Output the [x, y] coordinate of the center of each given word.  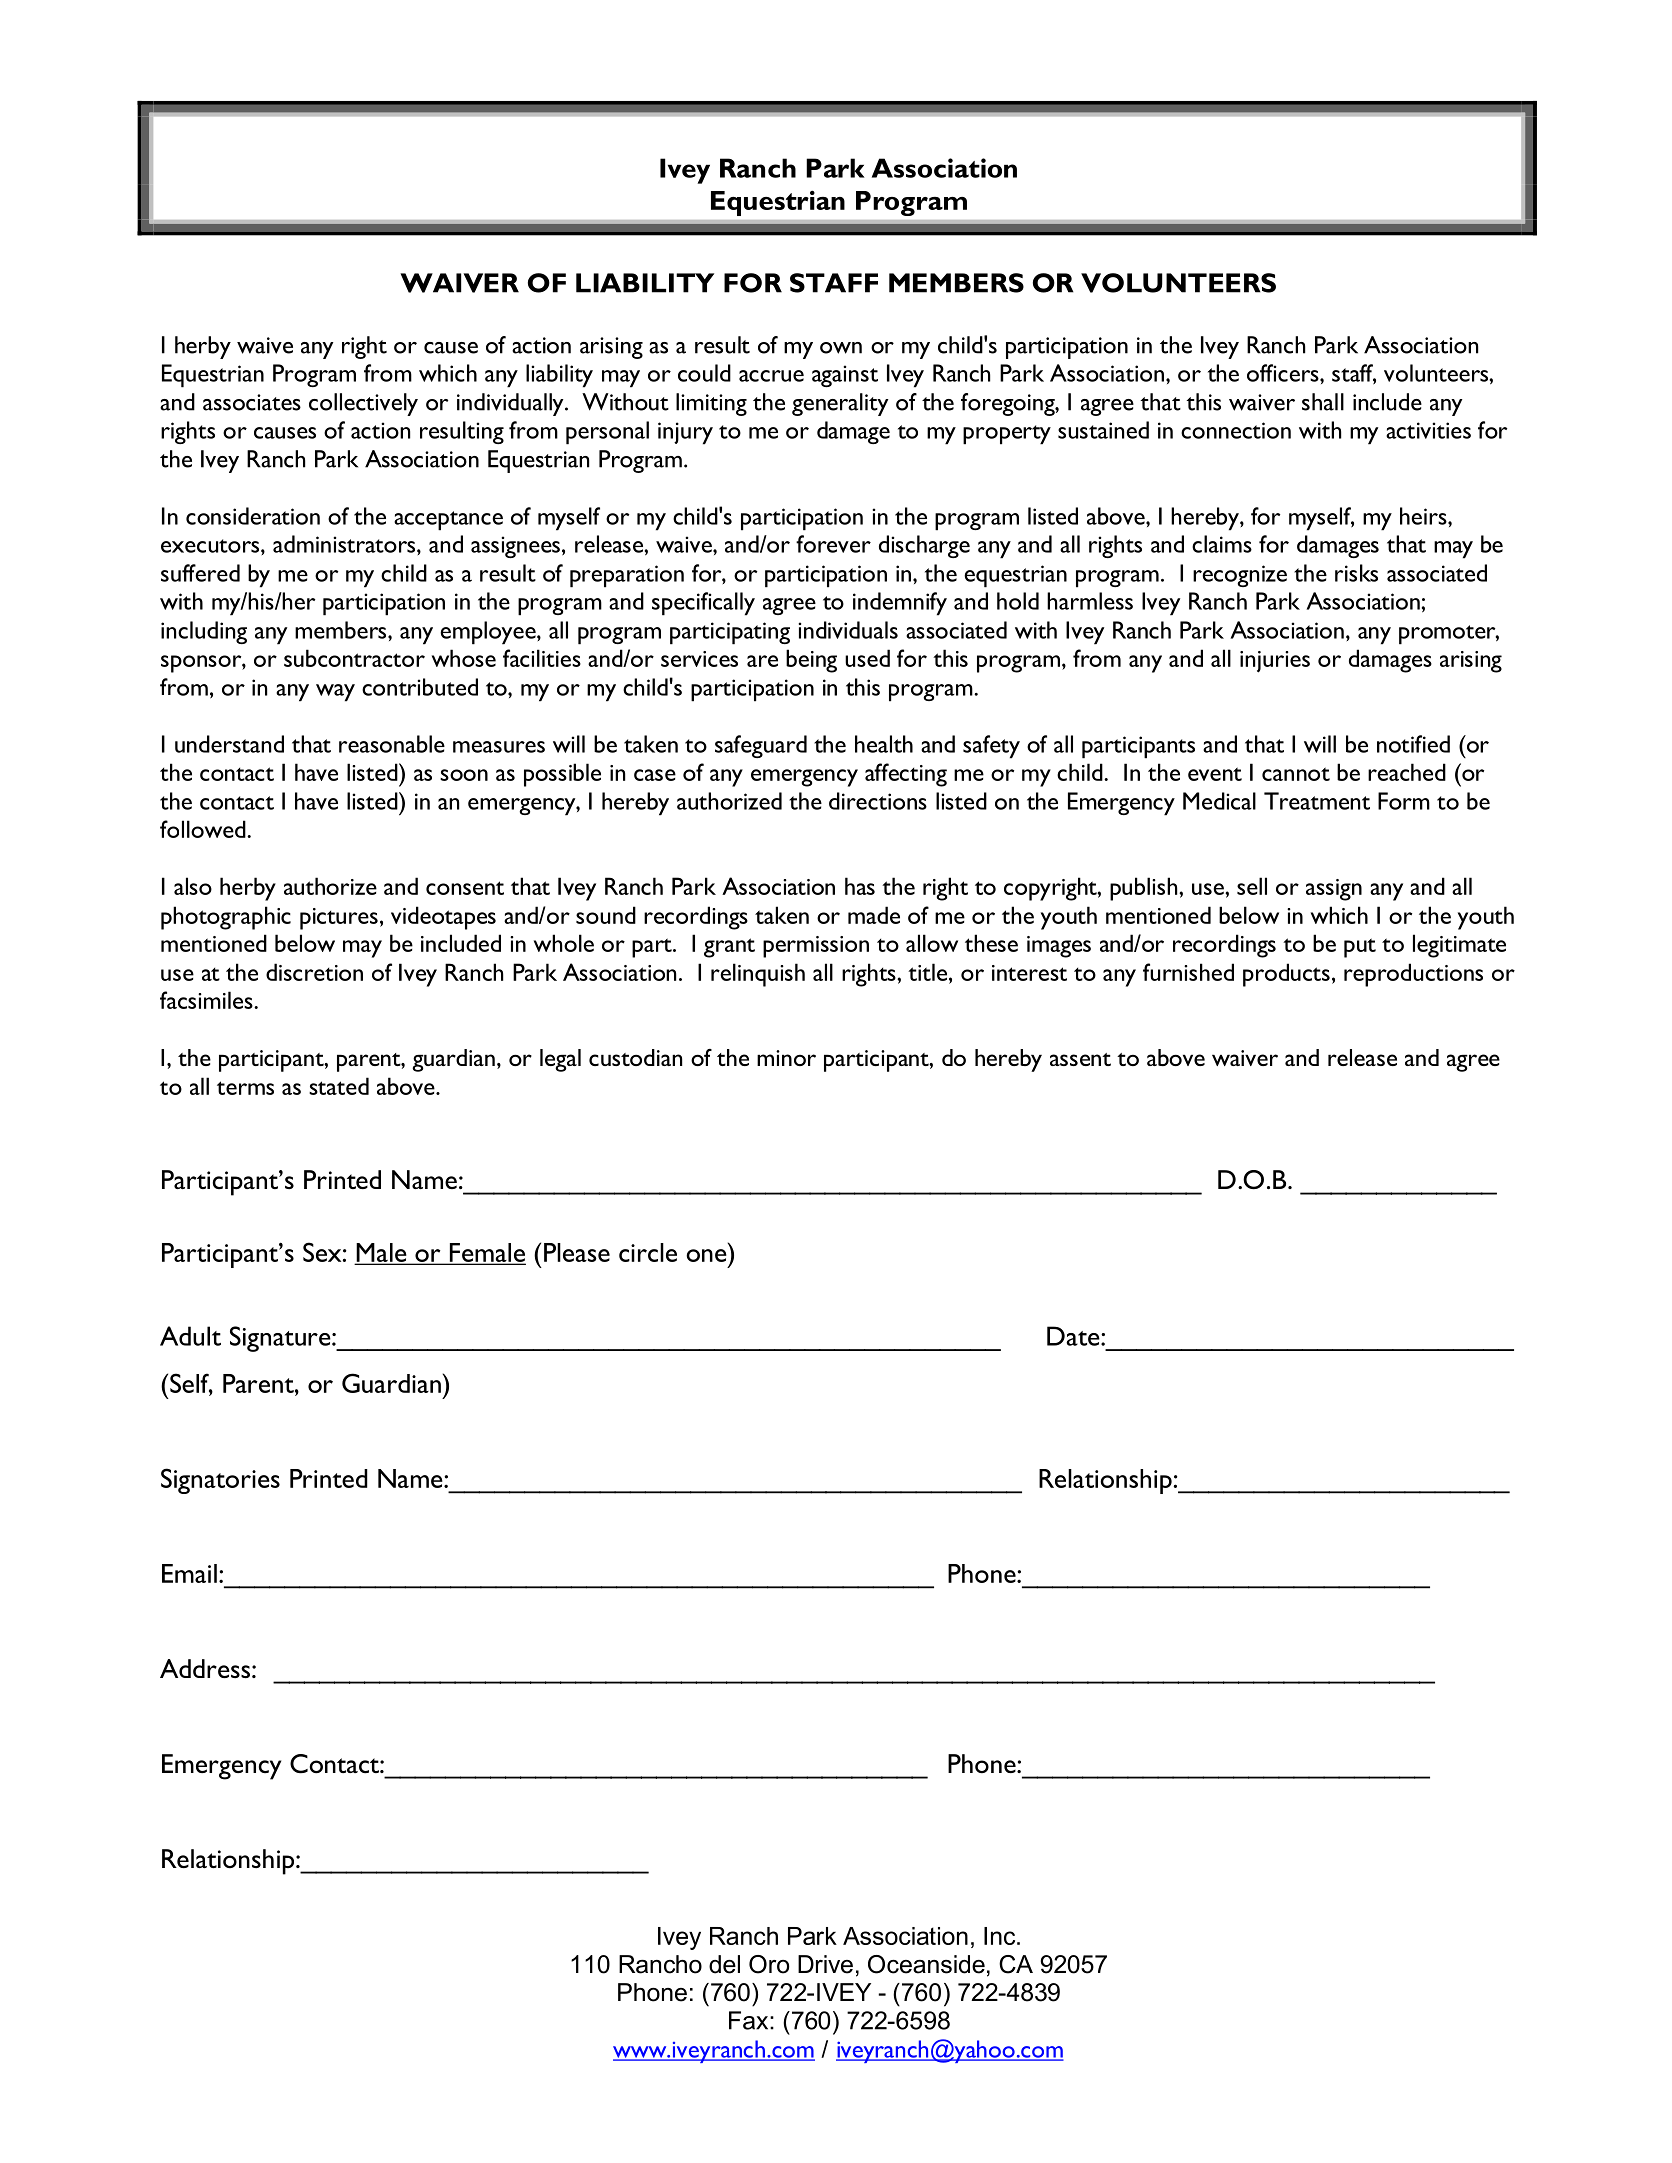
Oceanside [926, 1964]
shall [1323, 402]
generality [840, 404]
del [724, 1964]
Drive [825, 1964]
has [860, 886]
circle [648, 1252]
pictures [339, 919]
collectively [363, 404]
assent [1080, 1059]
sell [1252, 886]
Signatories [220, 1481]
